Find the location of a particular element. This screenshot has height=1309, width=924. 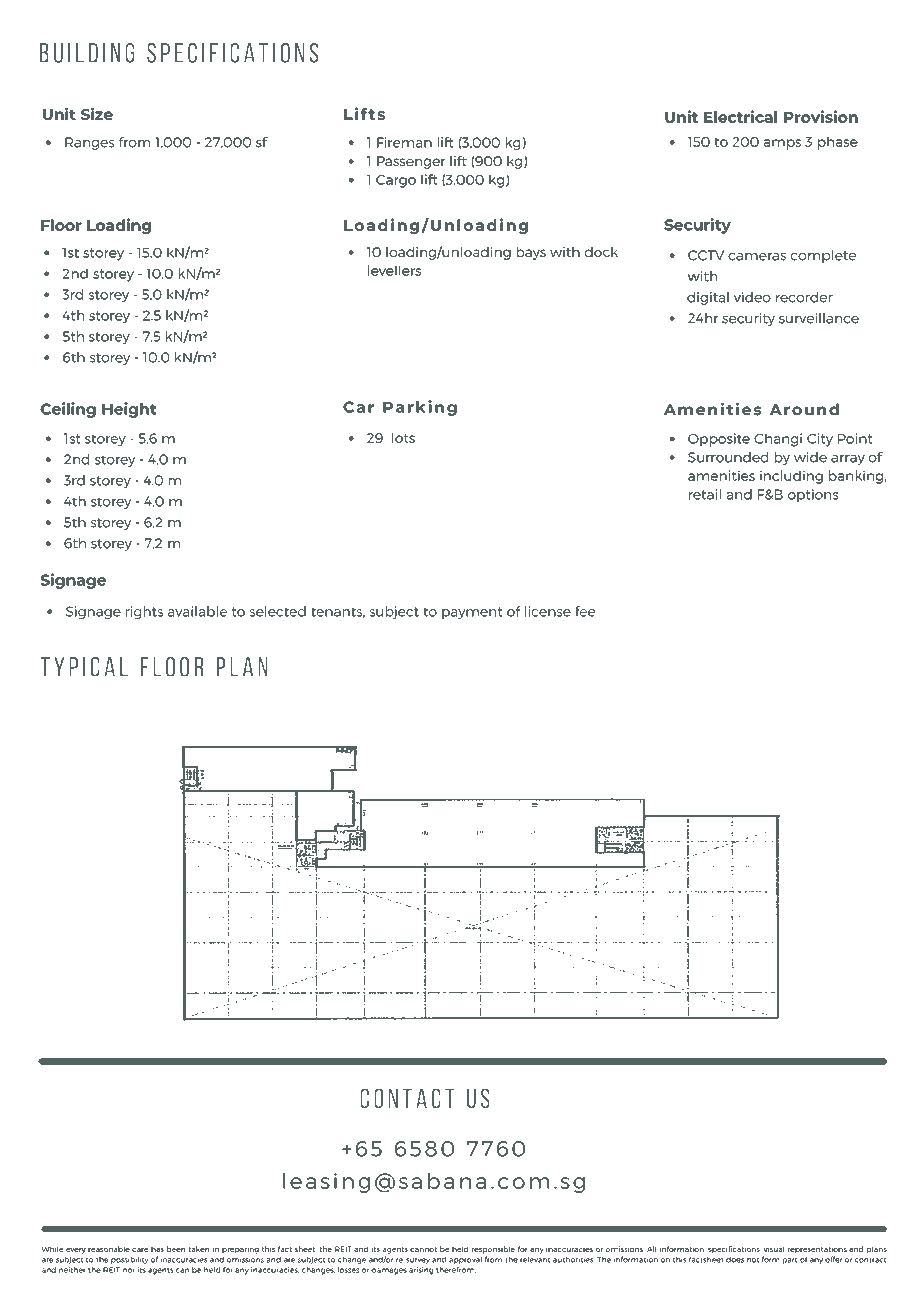

Passenger is located at coordinates (411, 162).
